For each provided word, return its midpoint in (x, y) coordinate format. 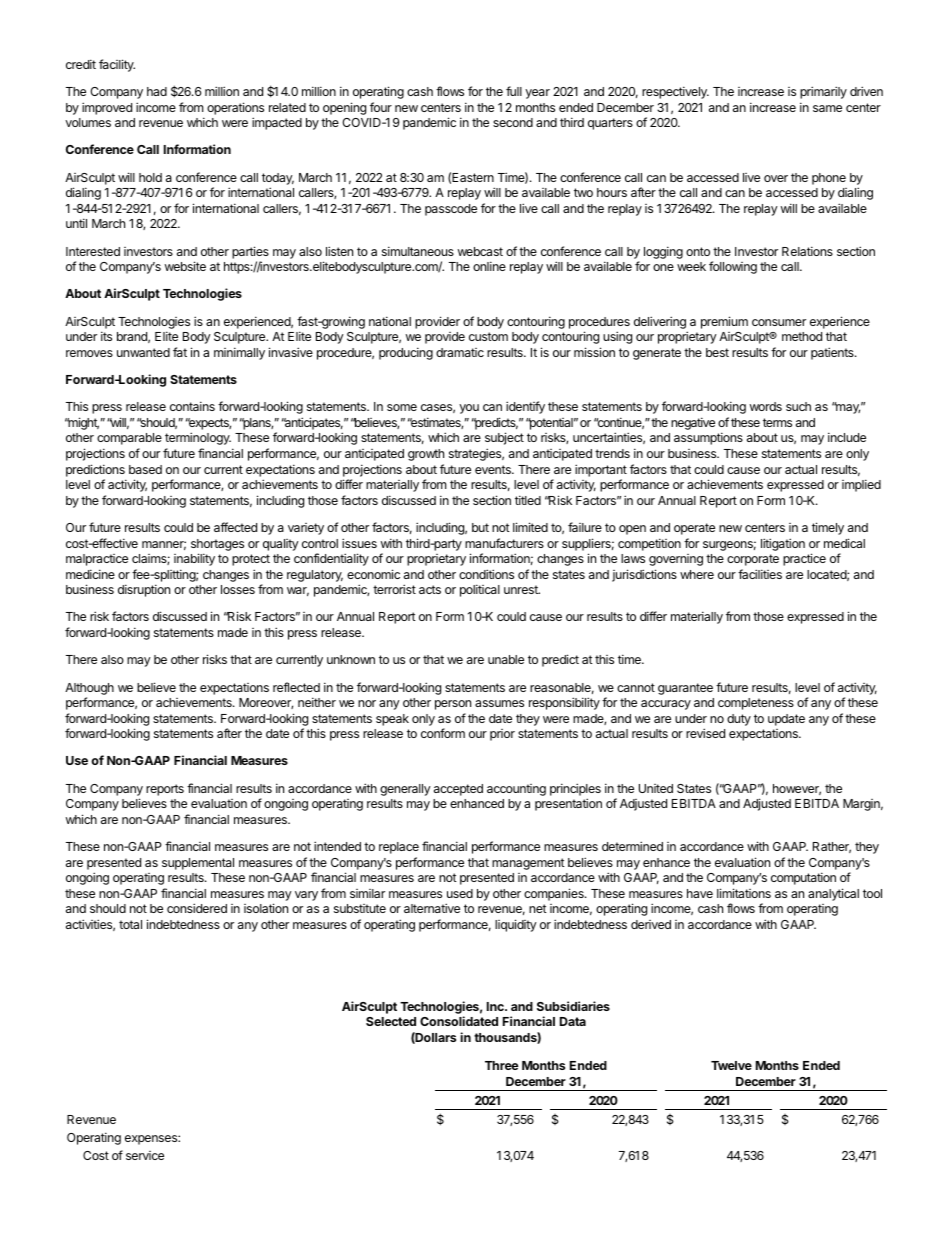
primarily (823, 92)
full (514, 91)
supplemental (198, 864)
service (145, 1155)
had (157, 91)
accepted (458, 790)
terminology (198, 438)
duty (739, 720)
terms (777, 422)
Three (501, 1065)
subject (504, 438)
